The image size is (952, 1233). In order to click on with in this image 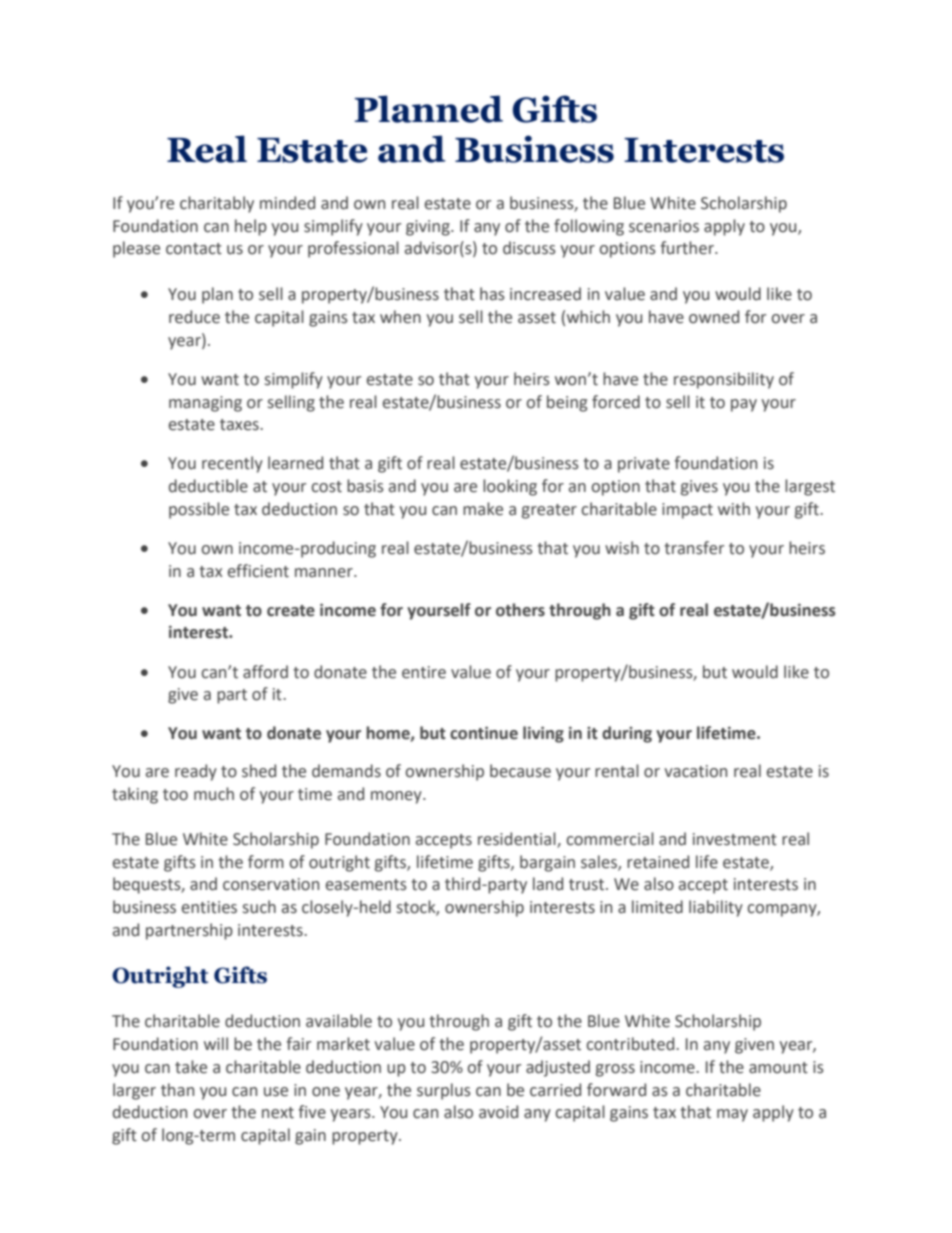, I will do `click(734, 509)`.
